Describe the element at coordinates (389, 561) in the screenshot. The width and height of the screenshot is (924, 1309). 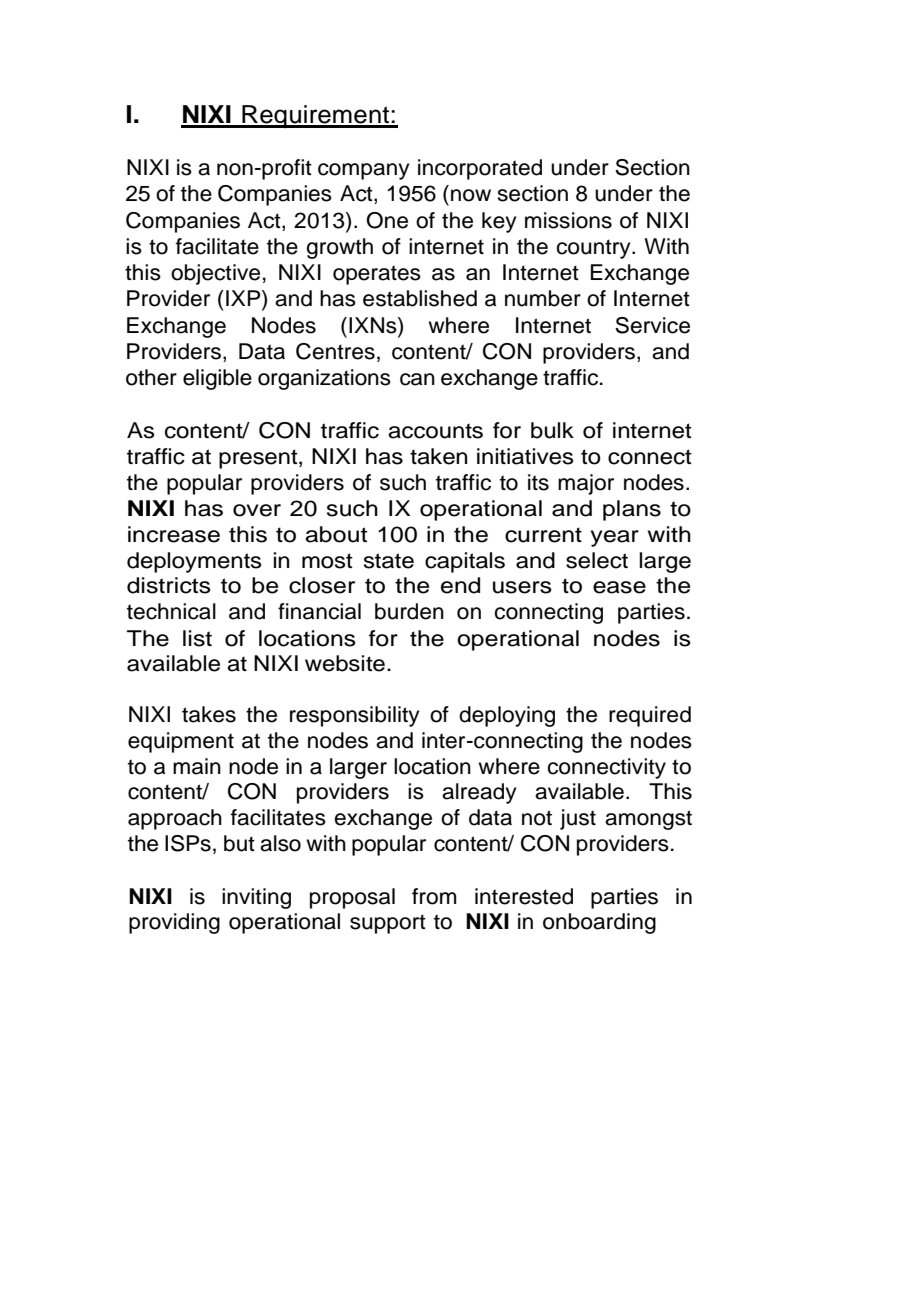
I see `state` at that location.
